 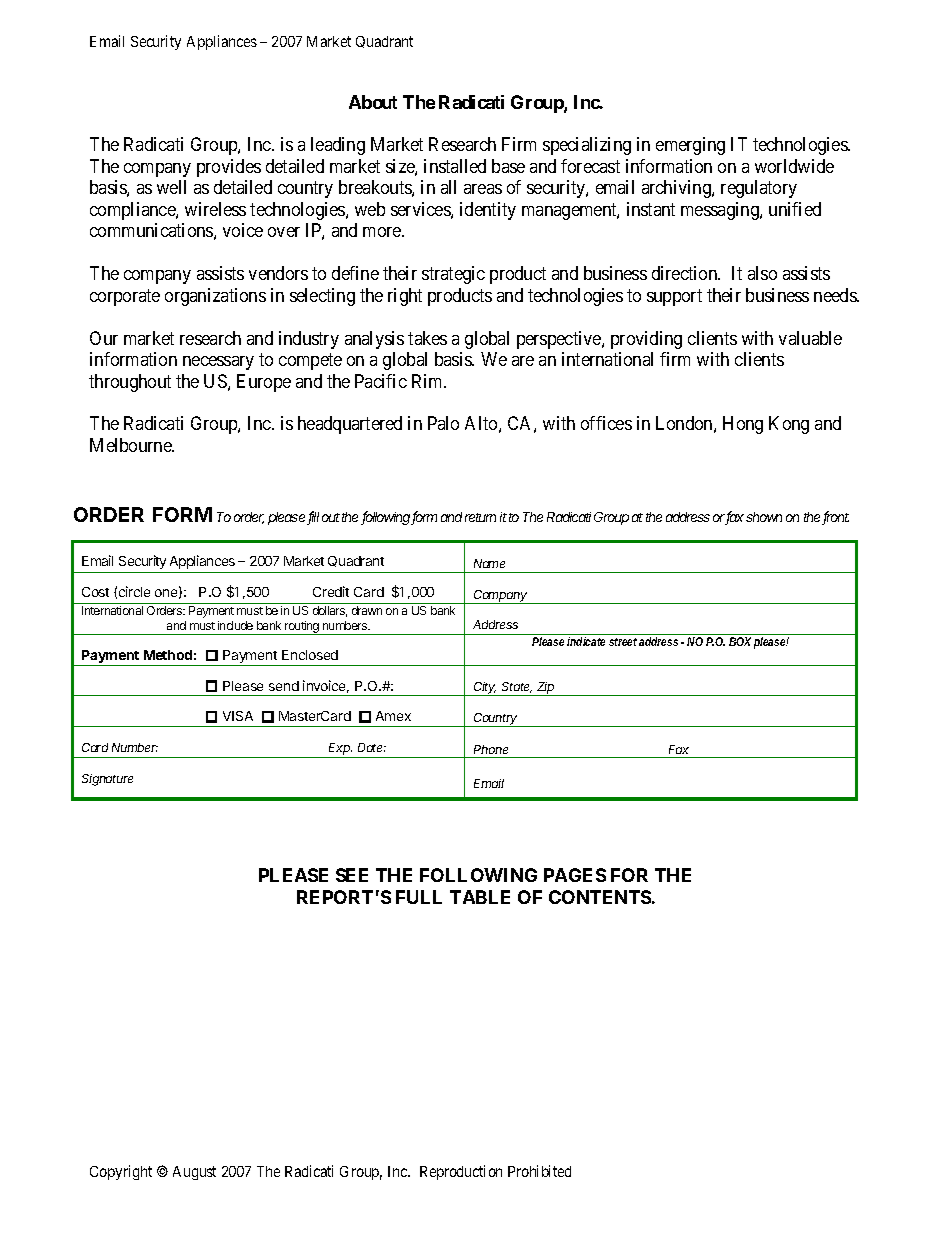 What do you see at coordinates (229, 168) in the screenshot?
I see `provides` at bounding box center [229, 168].
